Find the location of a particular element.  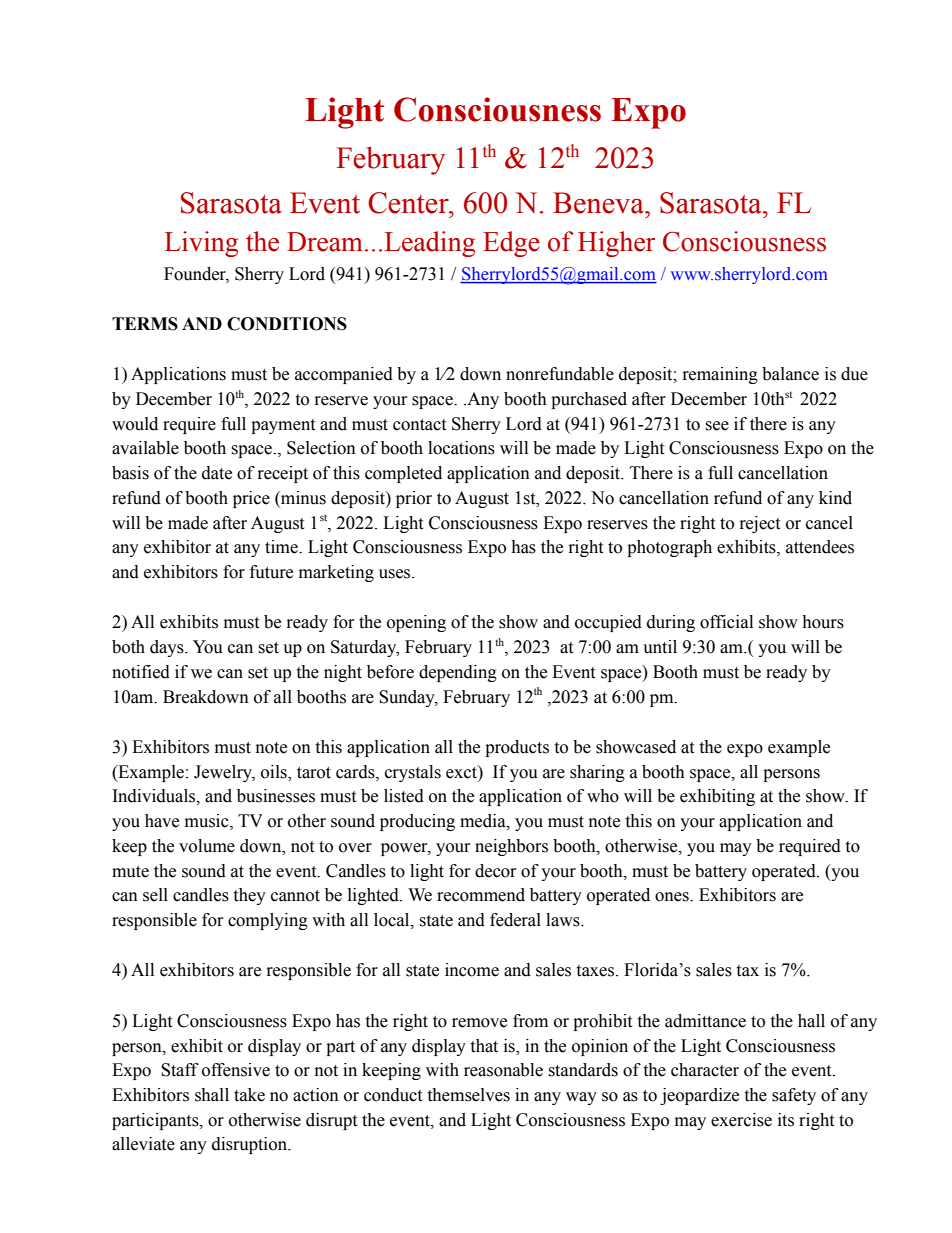

products is located at coordinates (517, 748).
